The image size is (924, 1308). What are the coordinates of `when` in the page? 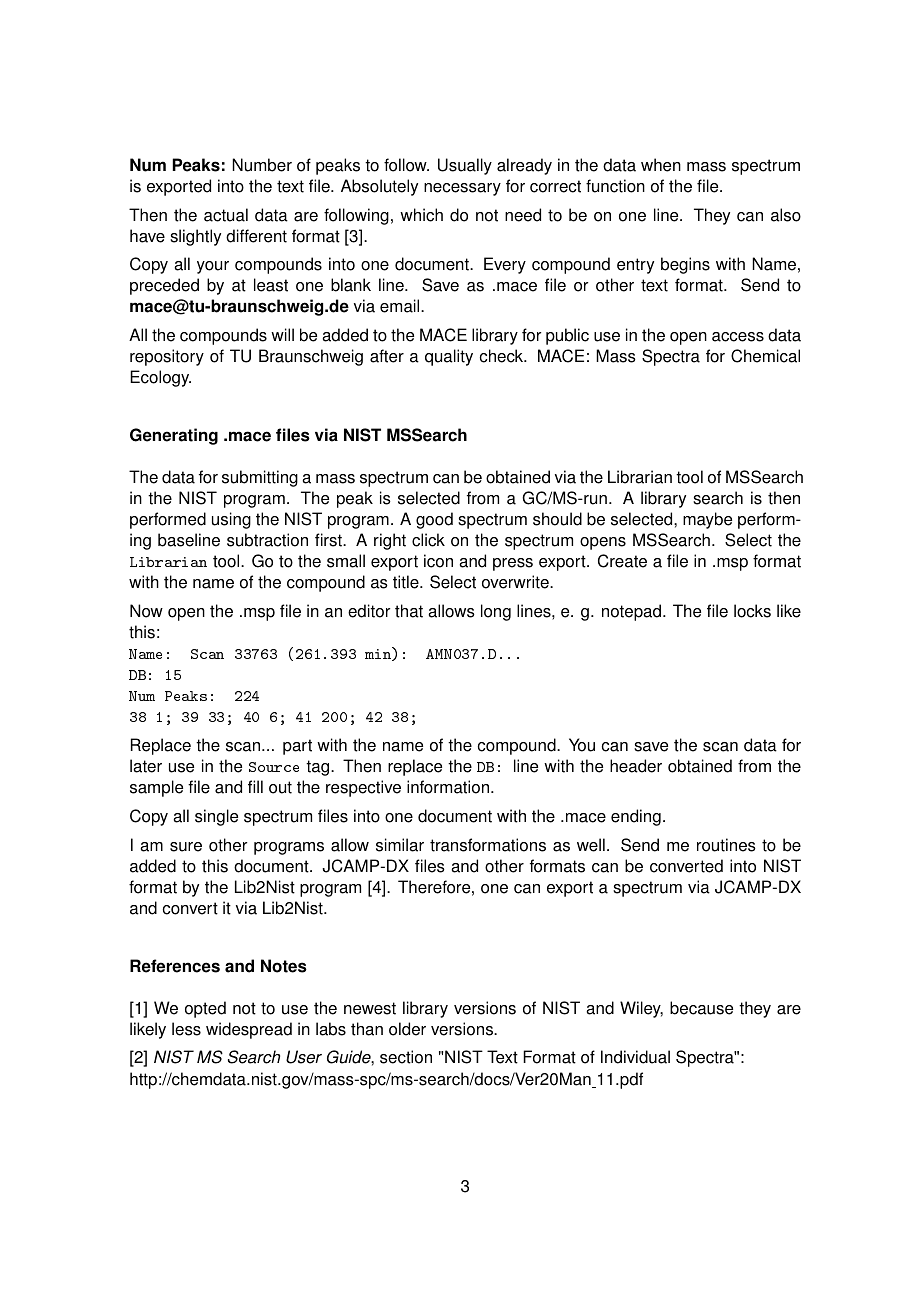 It's located at (661, 165).
